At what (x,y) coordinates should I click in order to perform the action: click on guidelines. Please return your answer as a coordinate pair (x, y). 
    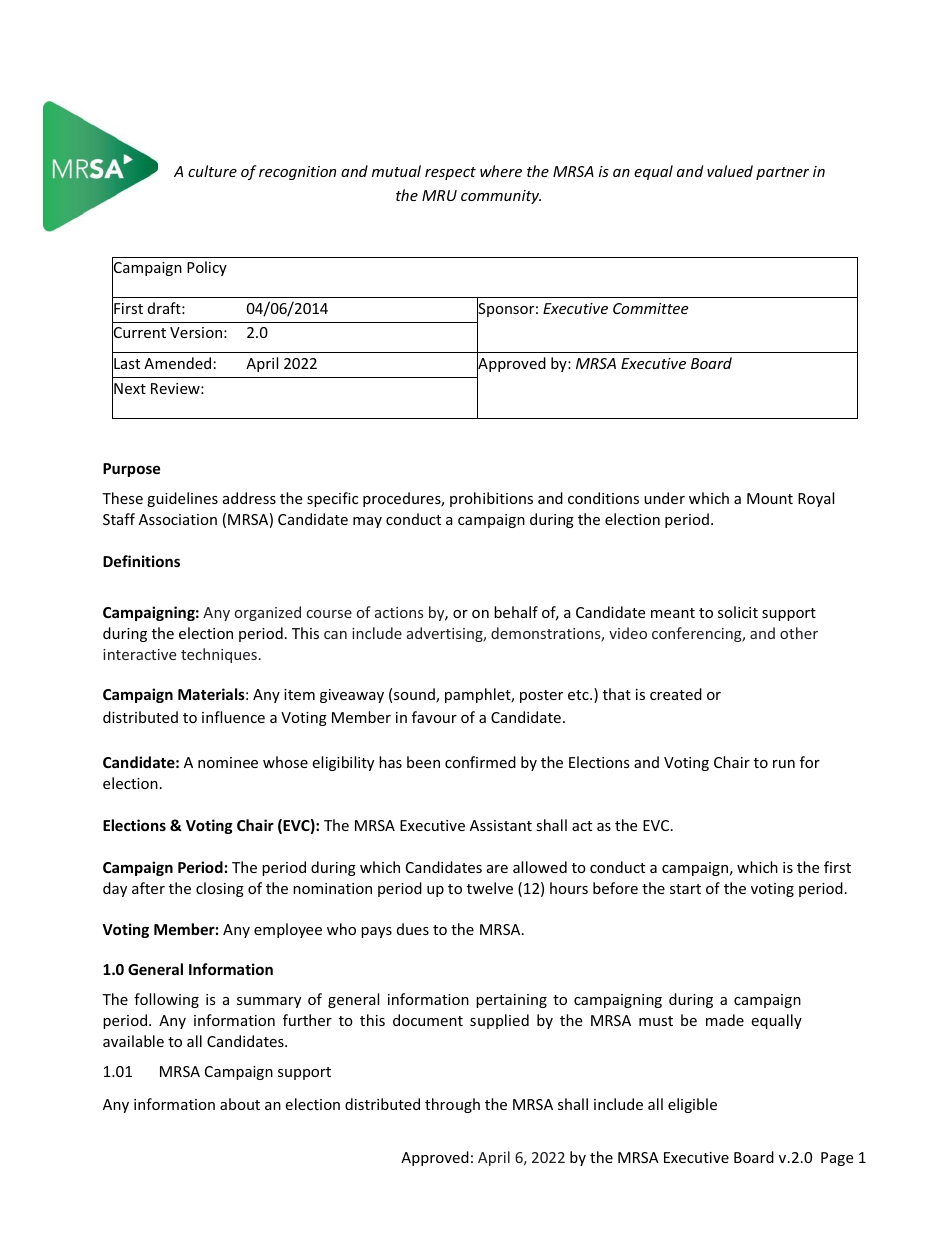
    Looking at the image, I should click on (182, 499).
